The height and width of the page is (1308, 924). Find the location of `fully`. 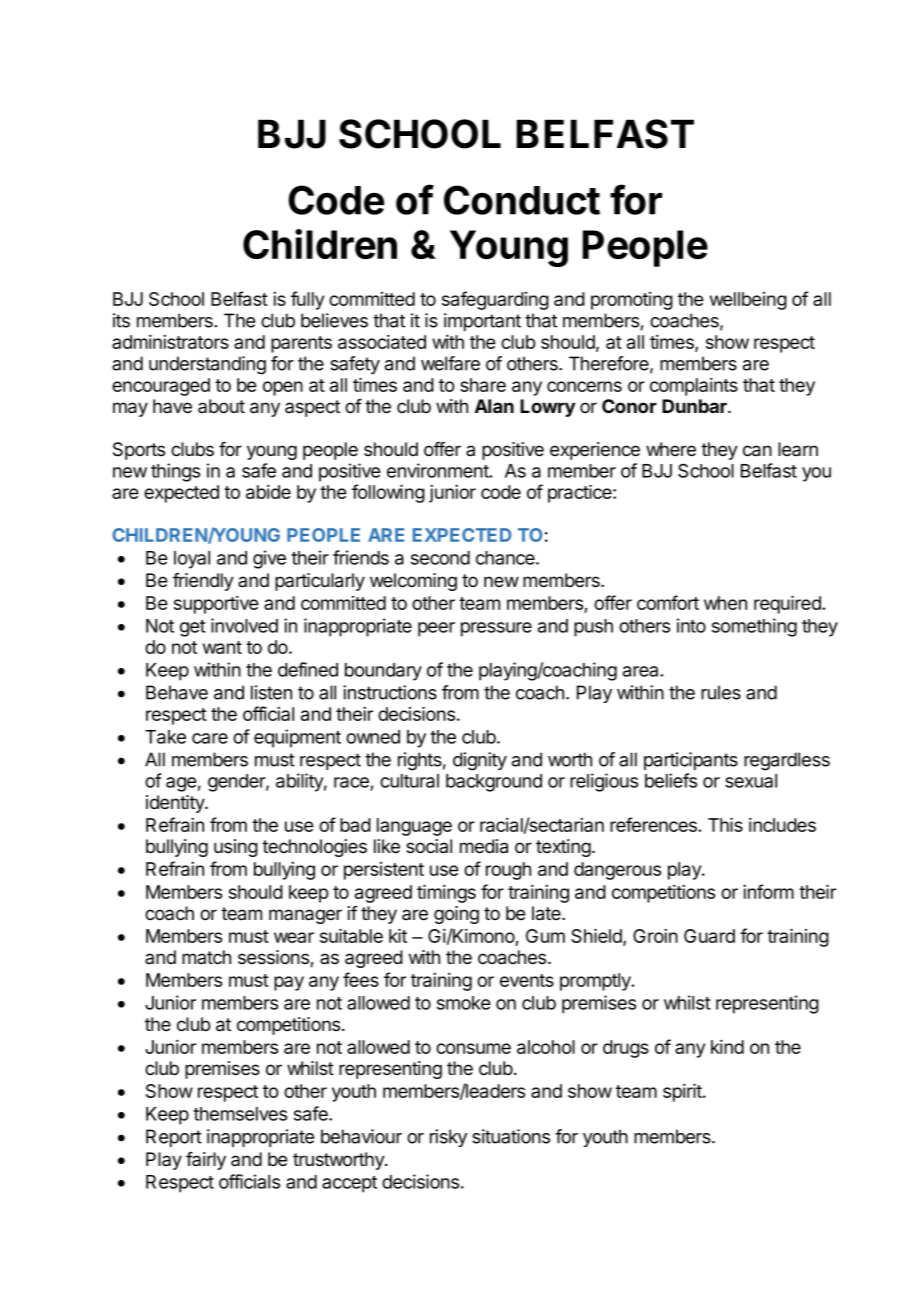

fully is located at coordinates (307, 300).
